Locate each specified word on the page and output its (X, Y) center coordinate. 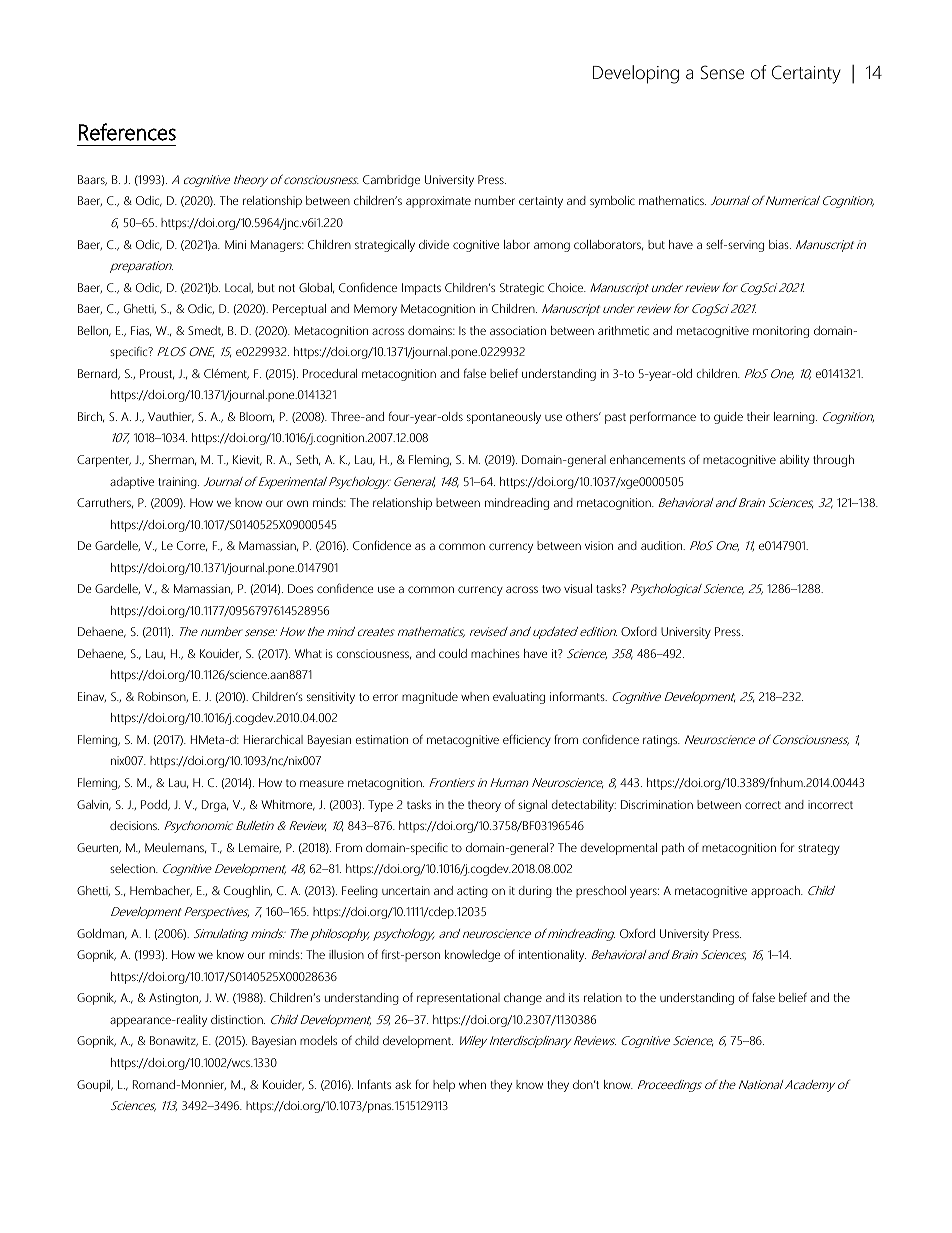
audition (663, 545)
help (444, 1086)
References (127, 132)
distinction (238, 1019)
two (551, 589)
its (574, 997)
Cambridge (391, 181)
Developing (636, 74)
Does (300, 588)
